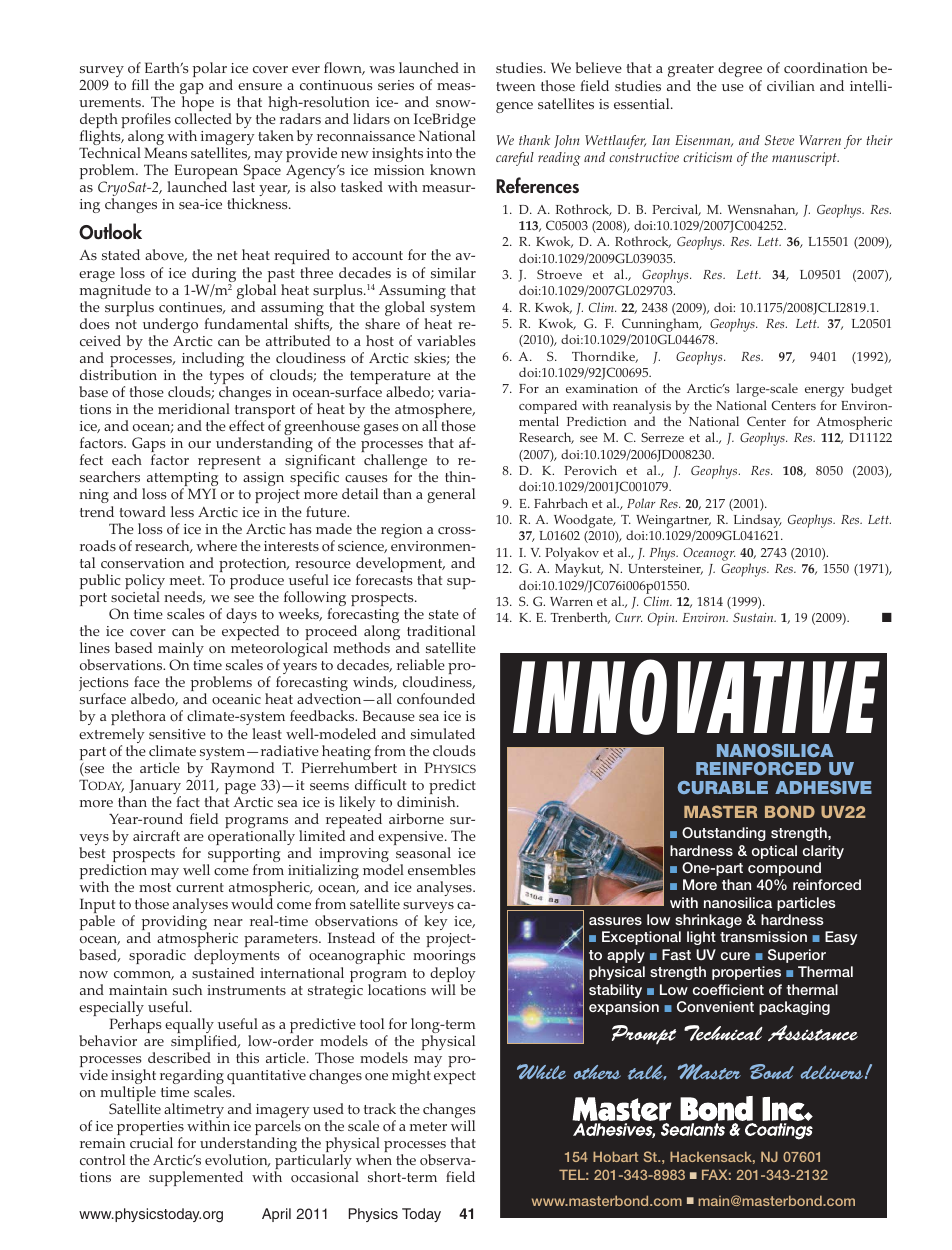 This image has width=952, height=1250. What do you see at coordinates (175, 924) in the image?
I see `providing` at bounding box center [175, 924].
